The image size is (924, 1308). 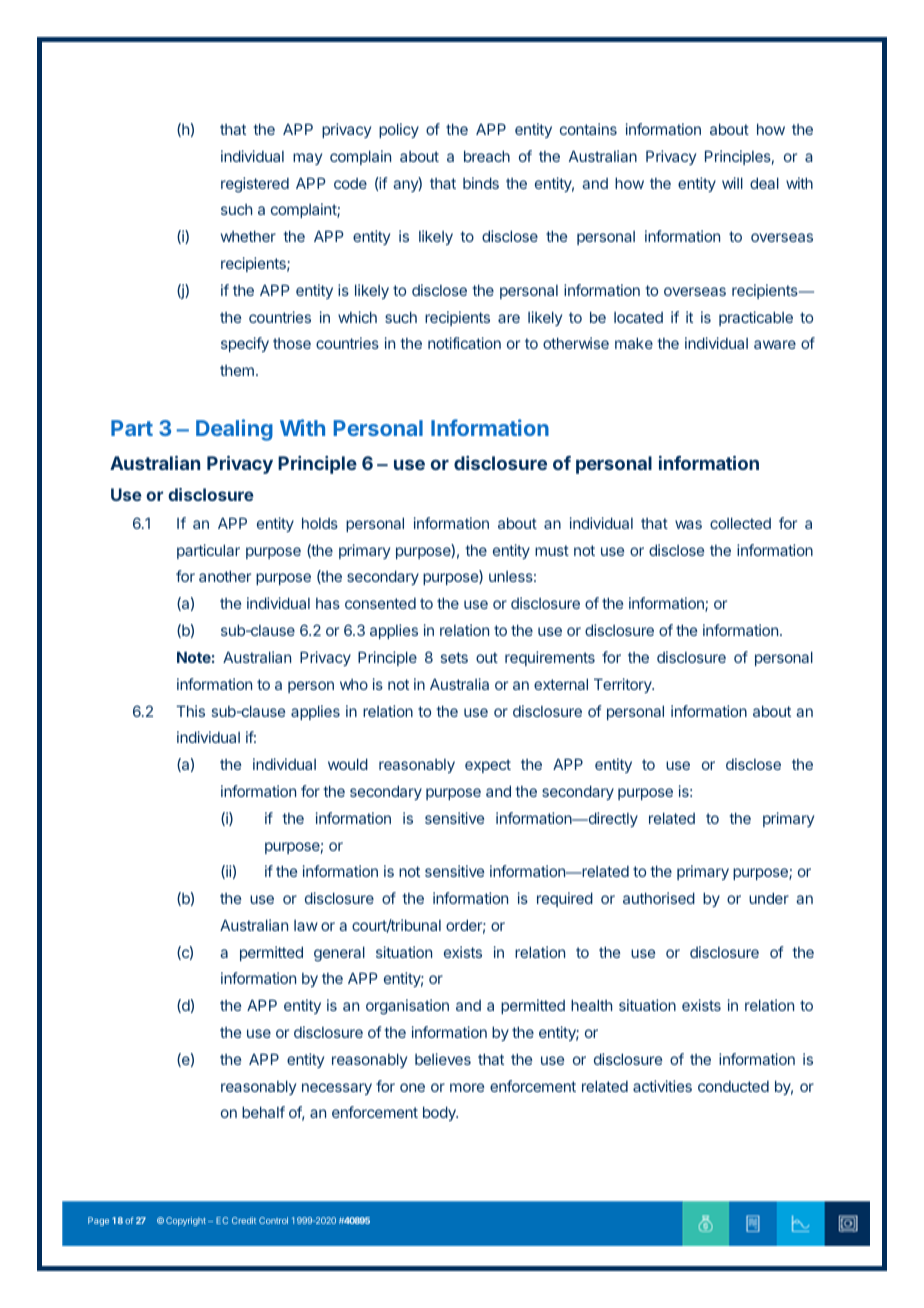 What do you see at coordinates (487, 156) in the page?
I see `breach` at bounding box center [487, 156].
